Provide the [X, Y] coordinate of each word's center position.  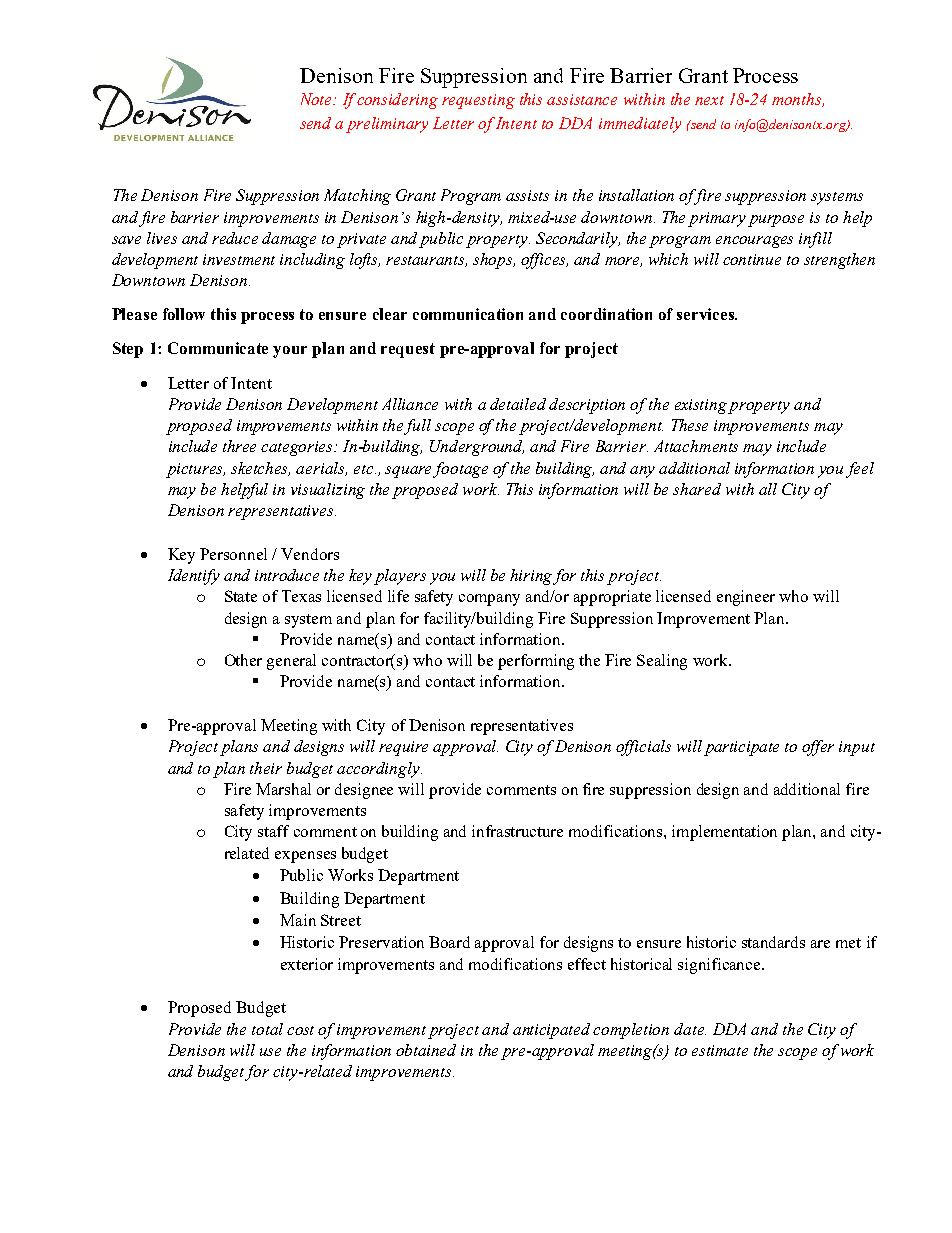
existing [702, 406]
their [266, 768]
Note [318, 99]
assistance [582, 99]
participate [741, 748]
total [267, 1029]
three [239, 446]
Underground [477, 448]
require [403, 748]
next [709, 100]
